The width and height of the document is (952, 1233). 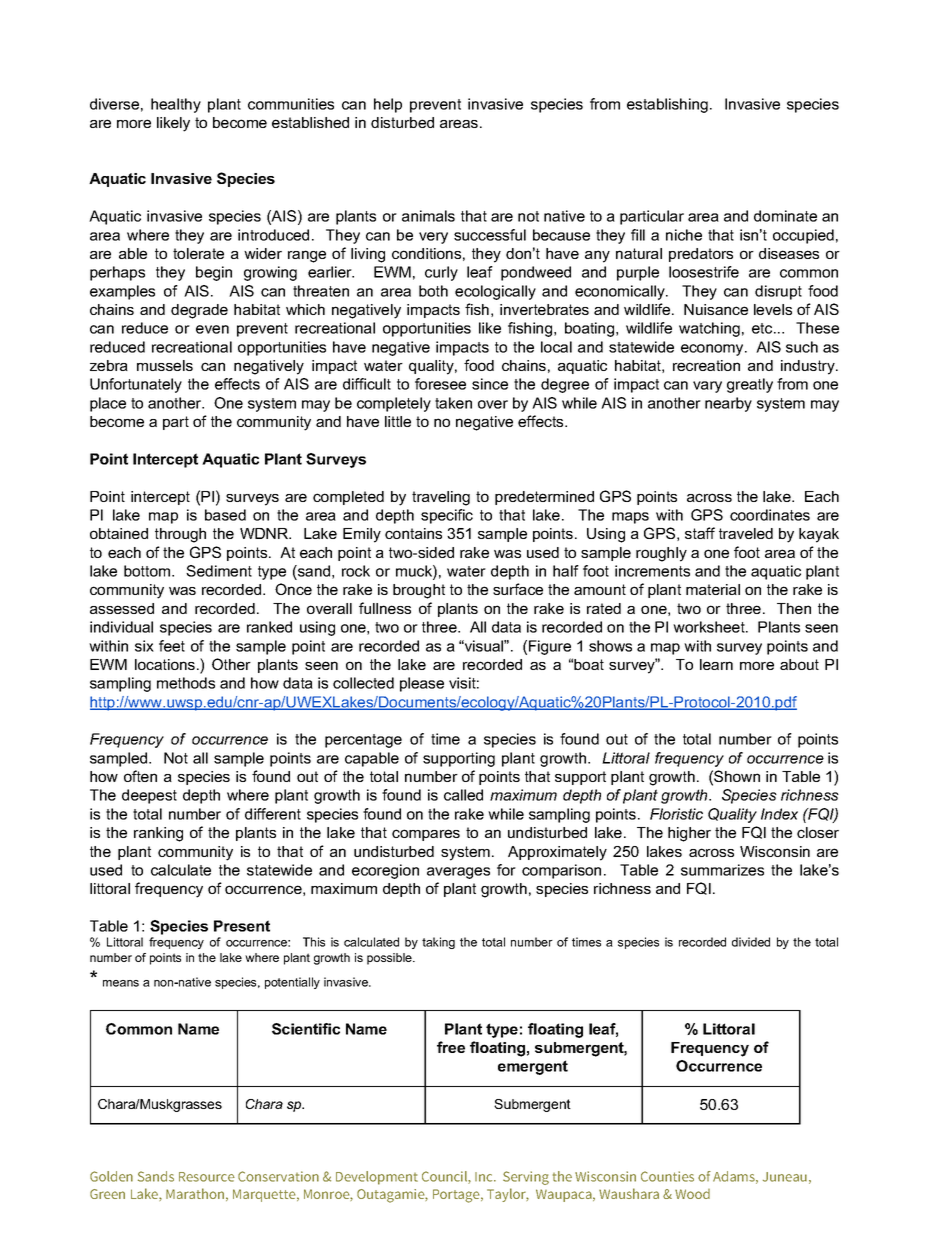 I want to click on healthy, so click(x=176, y=105).
